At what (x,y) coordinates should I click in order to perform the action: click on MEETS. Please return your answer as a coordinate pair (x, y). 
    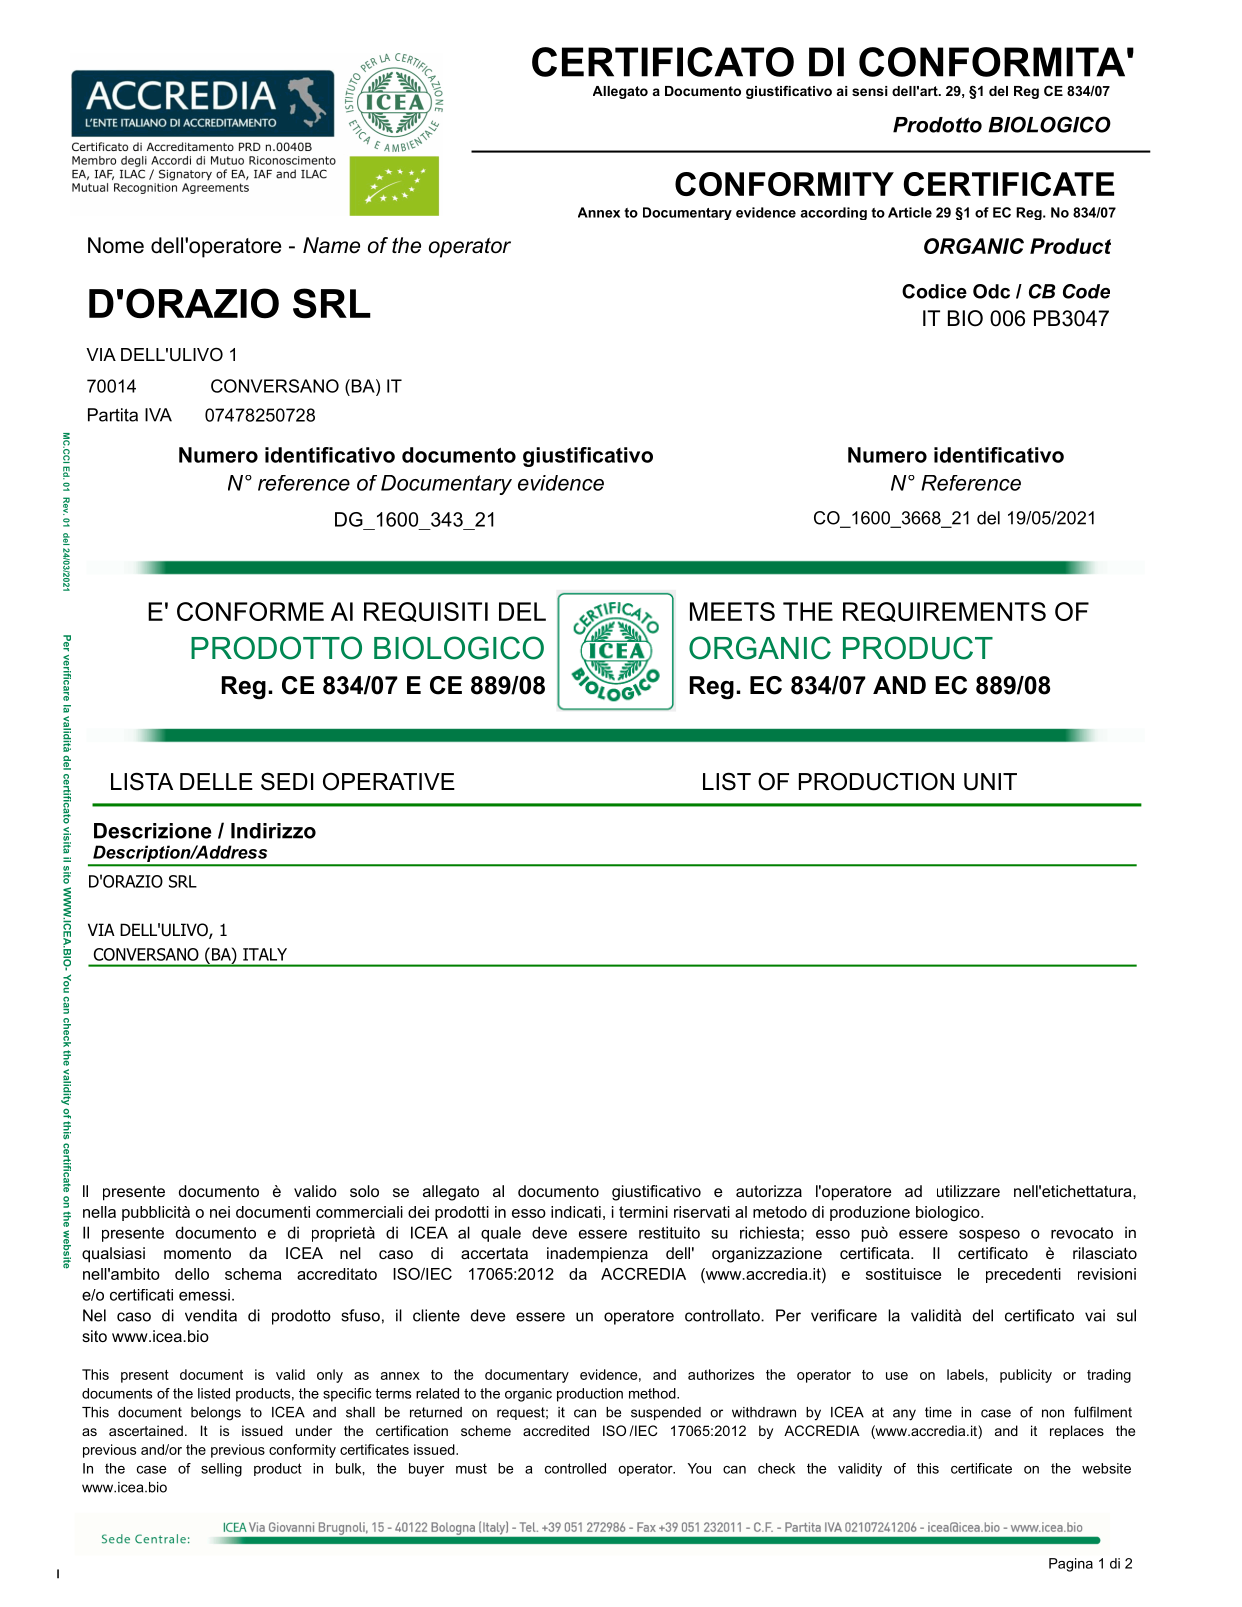
    Looking at the image, I should click on (732, 611).
